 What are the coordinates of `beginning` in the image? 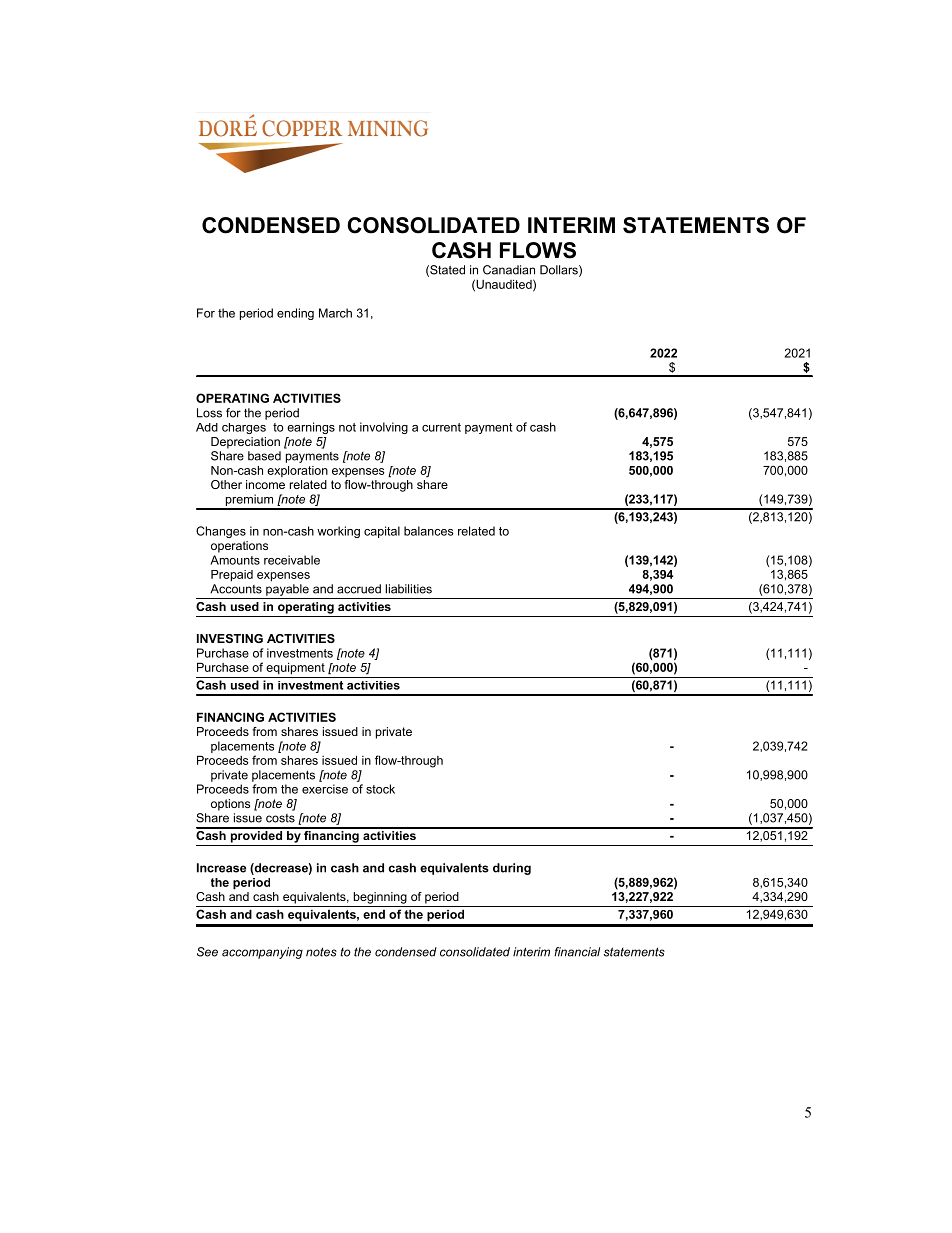 It's located at (380, 898).
